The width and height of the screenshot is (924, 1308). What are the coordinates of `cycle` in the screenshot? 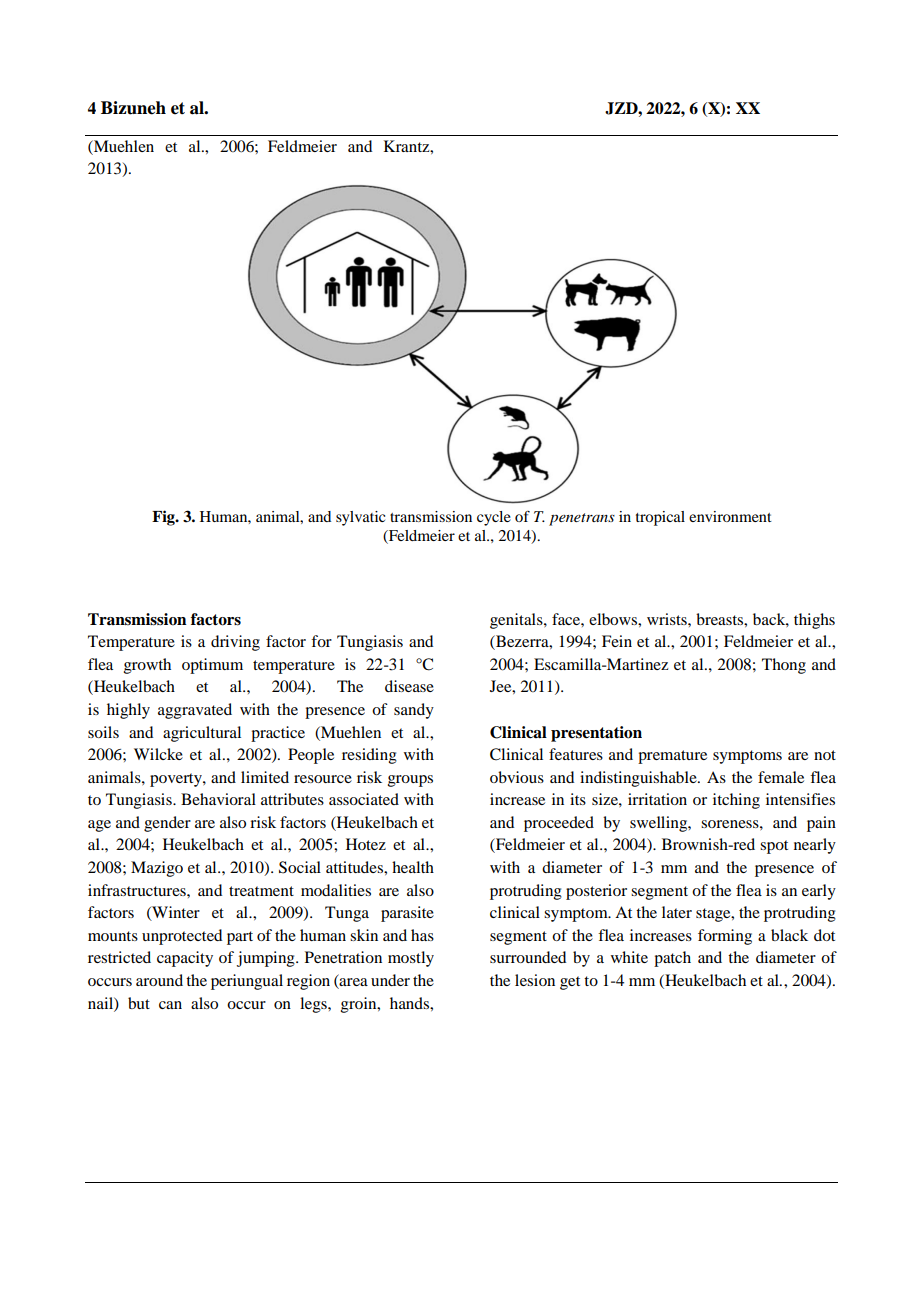 It's located at (494, 518).
